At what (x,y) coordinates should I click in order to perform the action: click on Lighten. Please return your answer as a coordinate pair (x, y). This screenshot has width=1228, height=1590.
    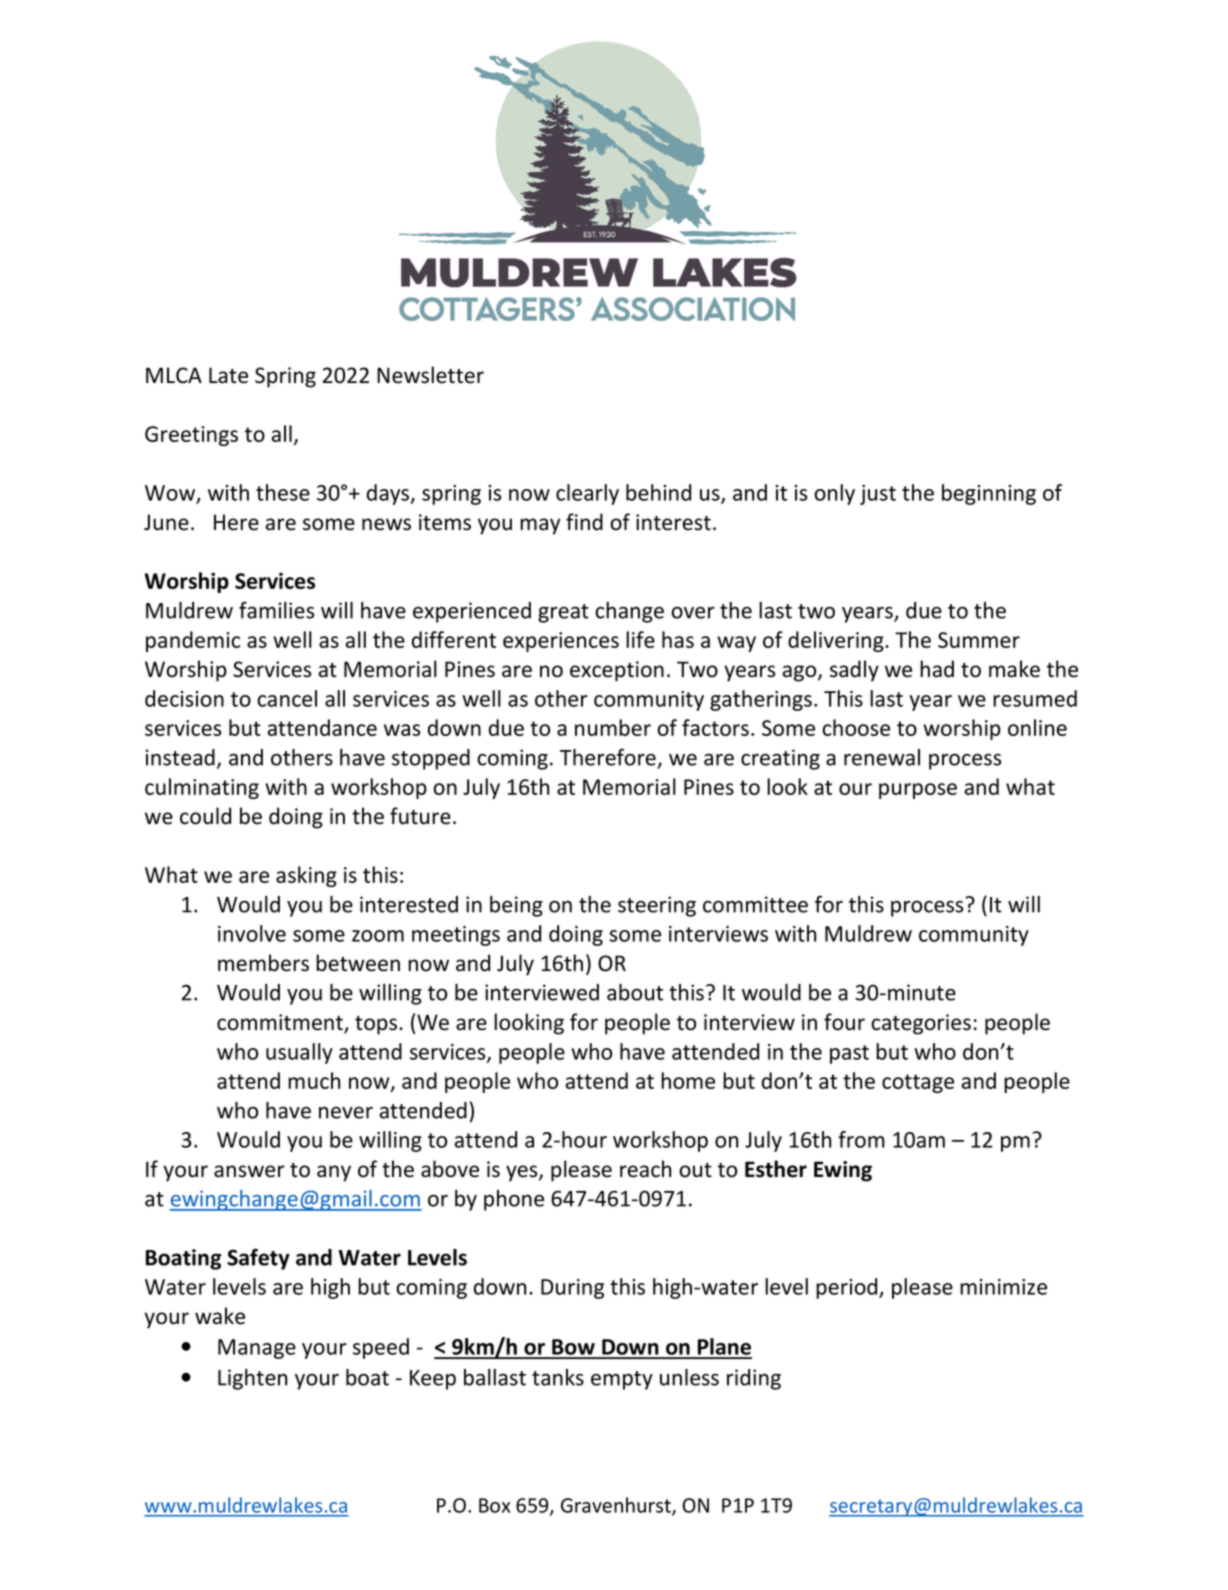
    Looking at the image, I should click on (252, 1379).
